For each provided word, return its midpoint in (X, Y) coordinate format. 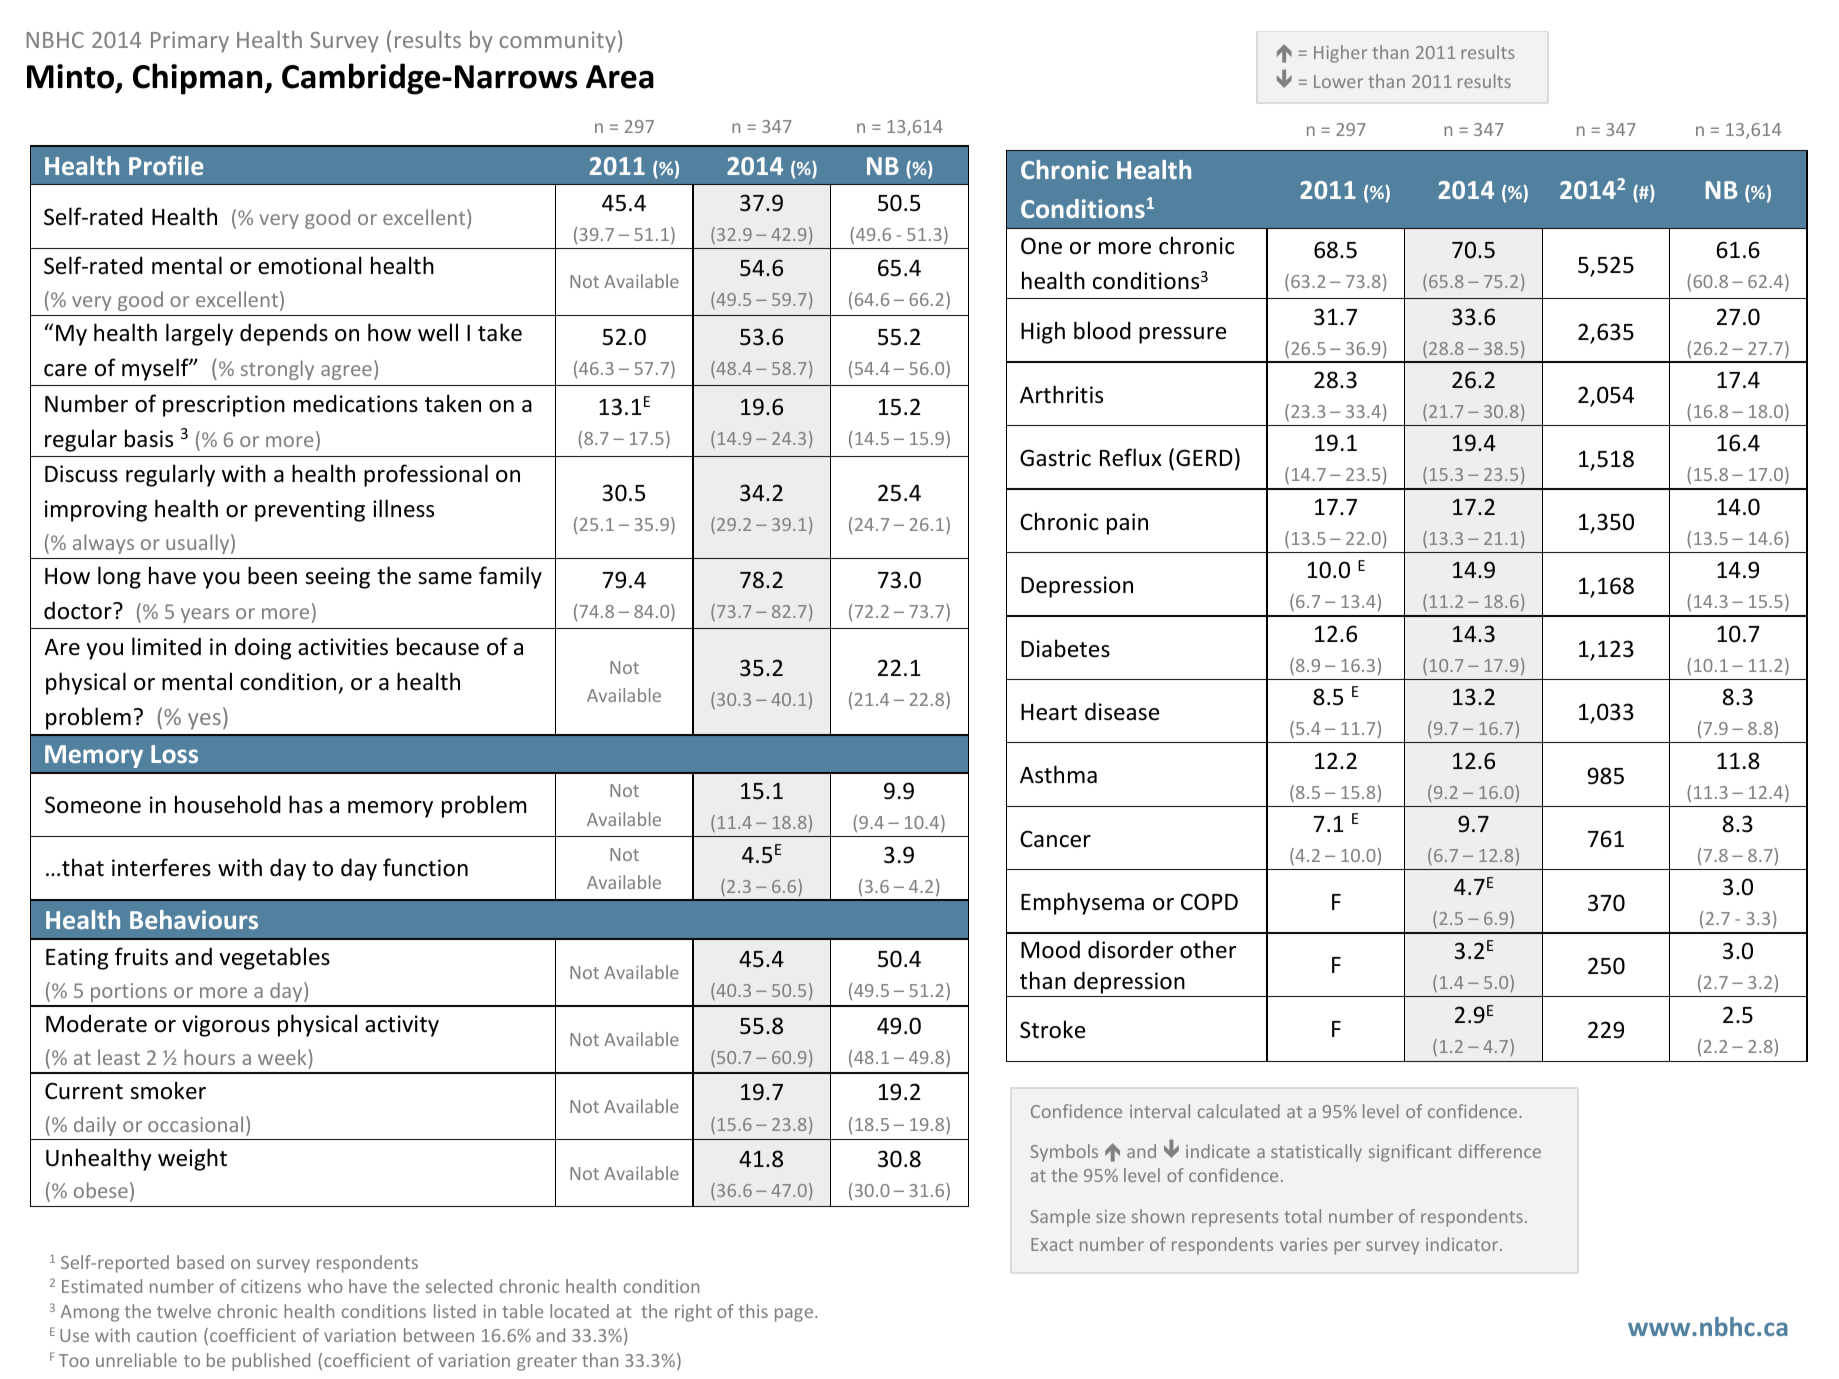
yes (204, 721)
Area (620, 77)
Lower (1338, 81)
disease (1122, 711)
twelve (184, 1311)
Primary (190, 42)
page (794, 1315)
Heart (1049, 712)
